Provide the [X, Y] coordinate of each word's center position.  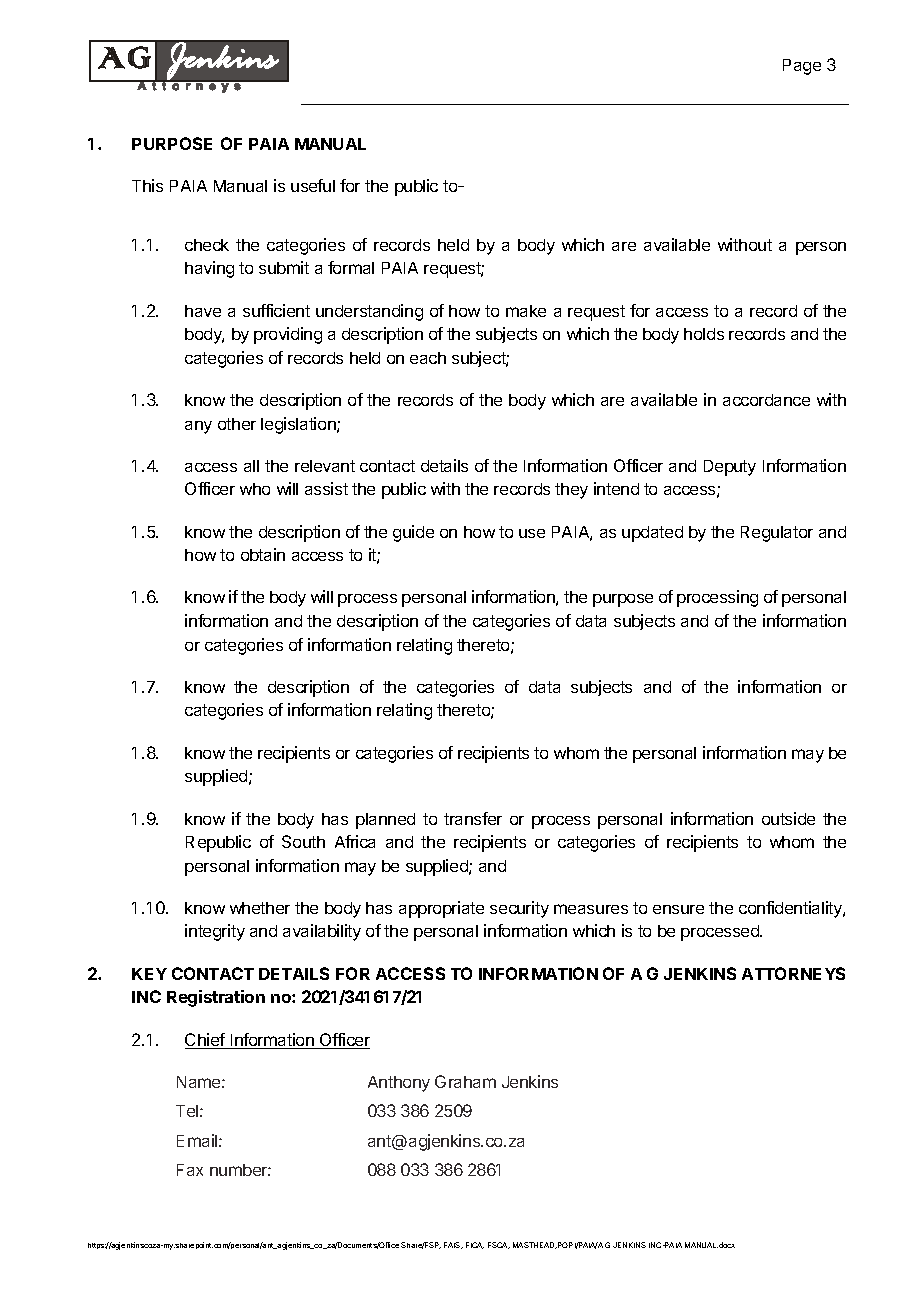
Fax [190, 1170]
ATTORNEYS [793, 973]
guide [413, 533]
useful [313, 185]
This [147, 185]
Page [802, 67]
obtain [263, 554]
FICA [475, 1245]
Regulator [777, 534]
